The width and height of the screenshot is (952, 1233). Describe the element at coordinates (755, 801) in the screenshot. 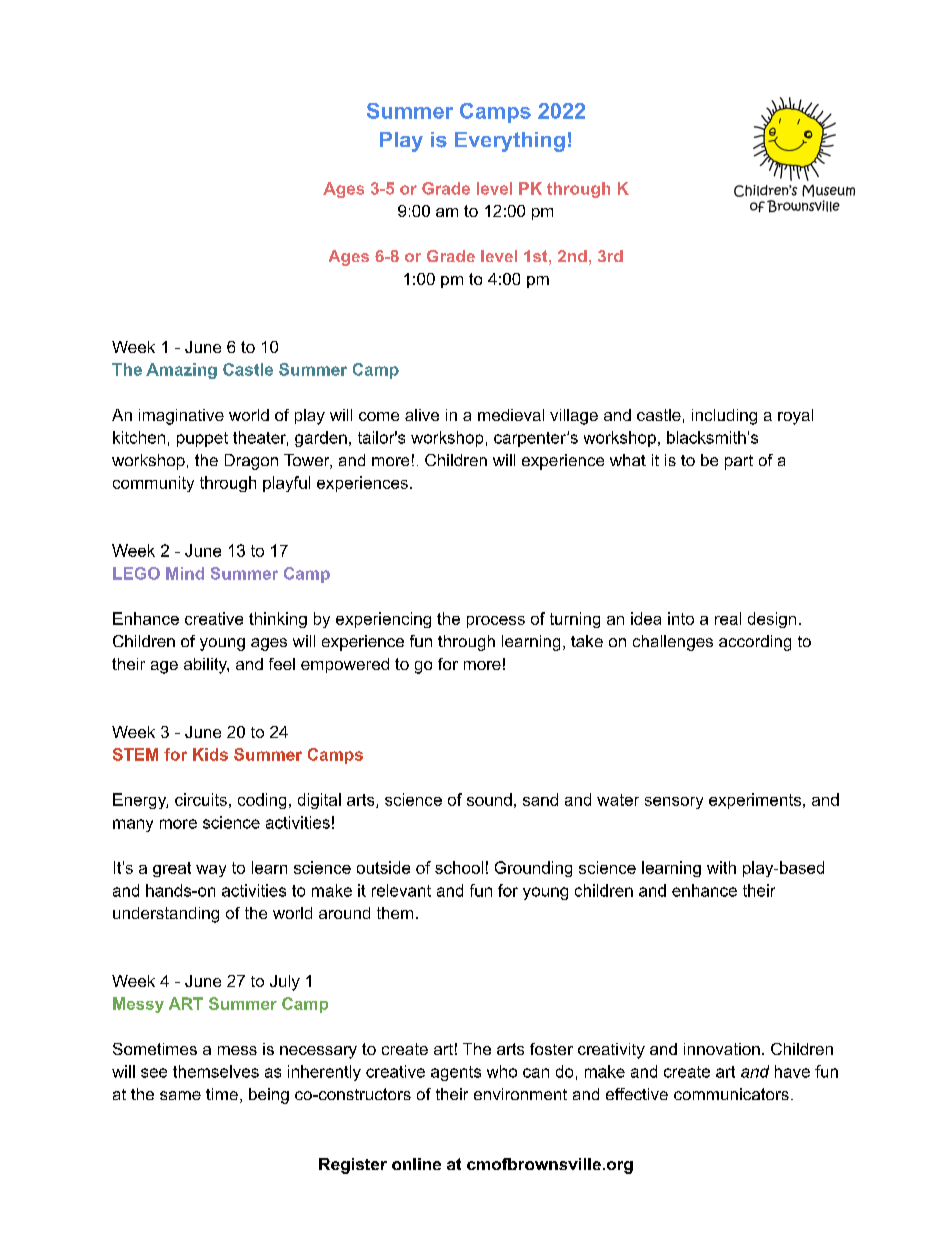

I see `experiments` at that location.
